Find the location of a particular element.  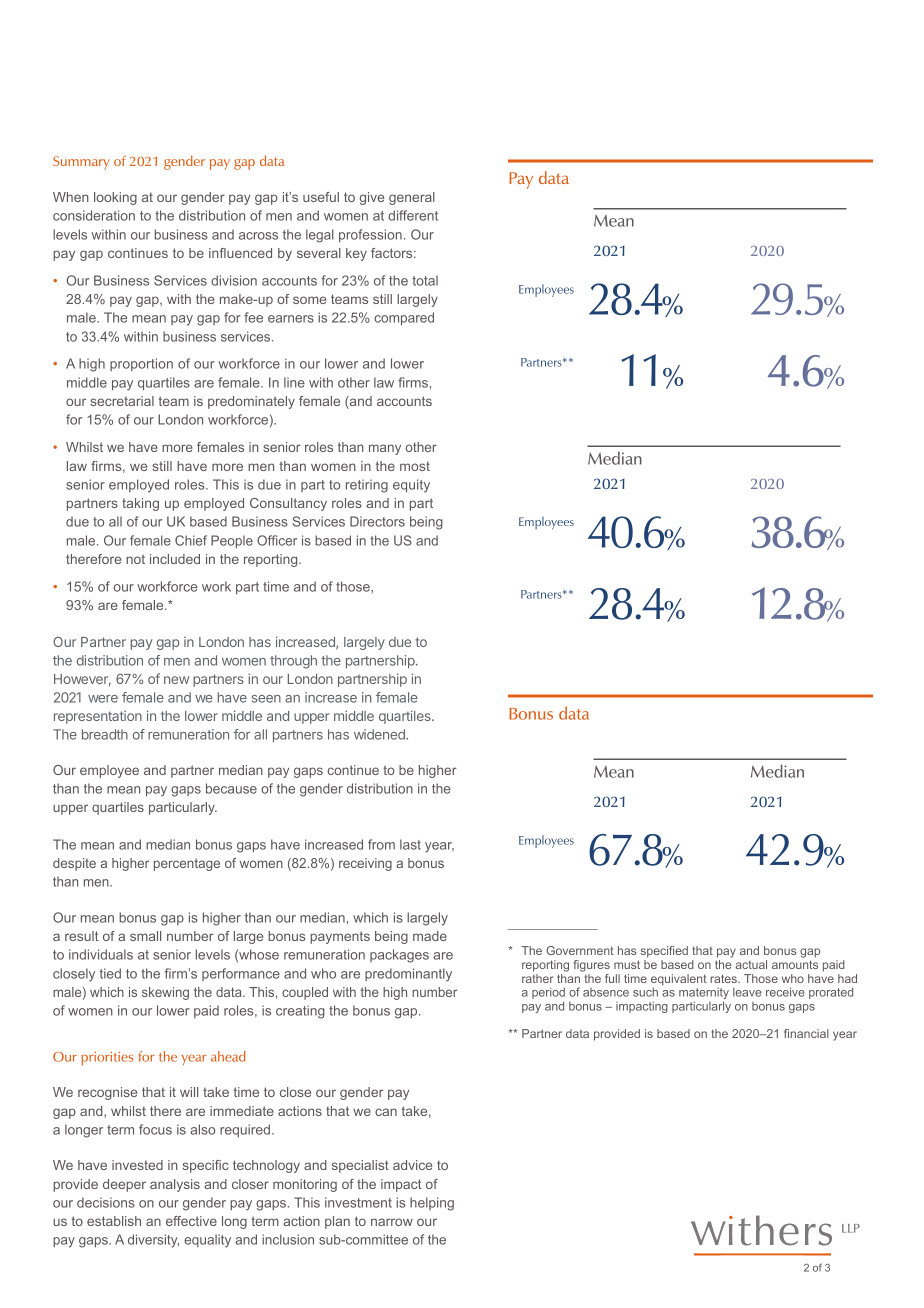

actual is located at coordinates (751, 964).
